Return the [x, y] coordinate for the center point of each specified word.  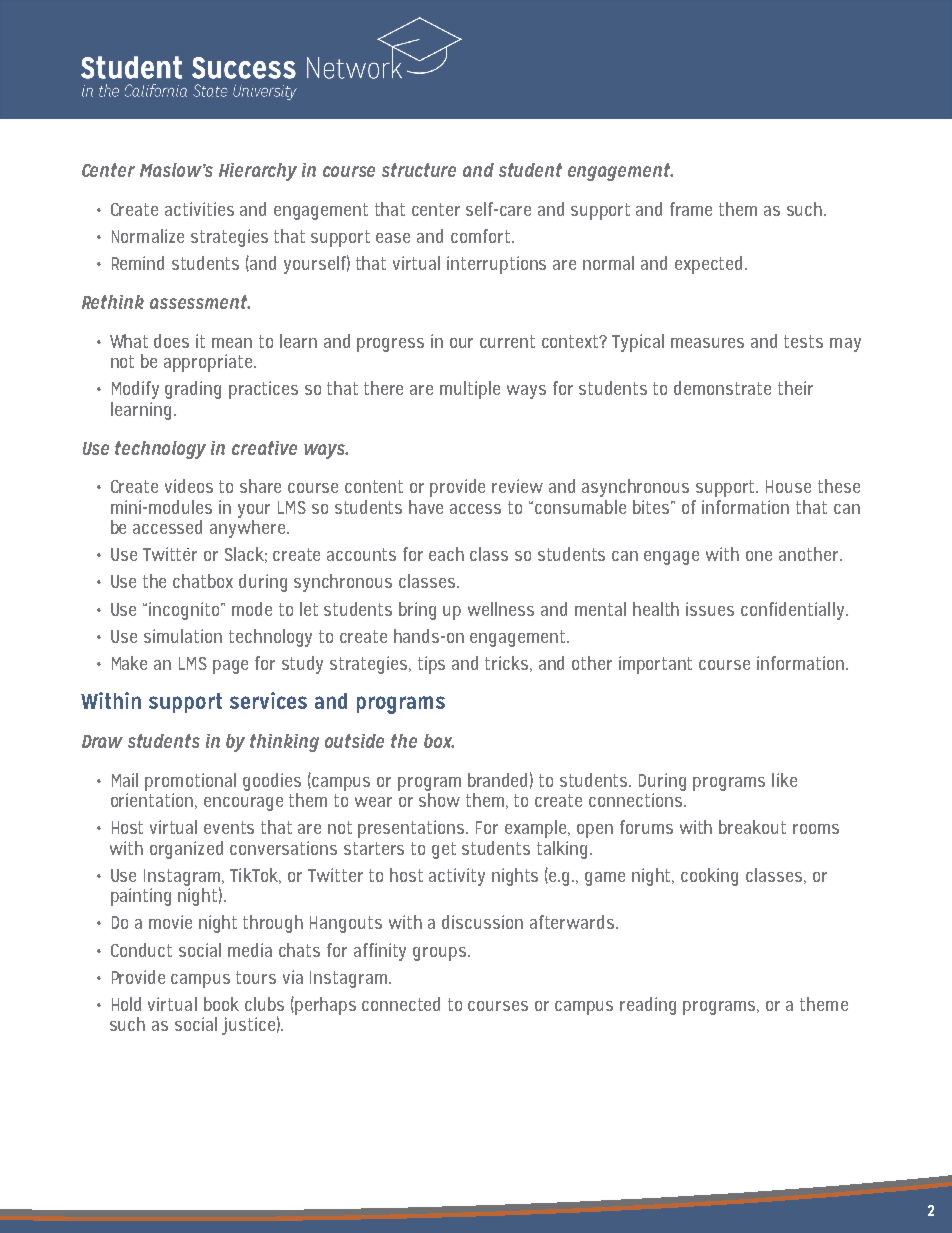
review [517, 486]
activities [199, 209]
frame [691, 209]
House [788, 486]
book [221, 1004]
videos [189, 486]
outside [354, 741]
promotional [190, 782]
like [784, 780]
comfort [482, 236]
